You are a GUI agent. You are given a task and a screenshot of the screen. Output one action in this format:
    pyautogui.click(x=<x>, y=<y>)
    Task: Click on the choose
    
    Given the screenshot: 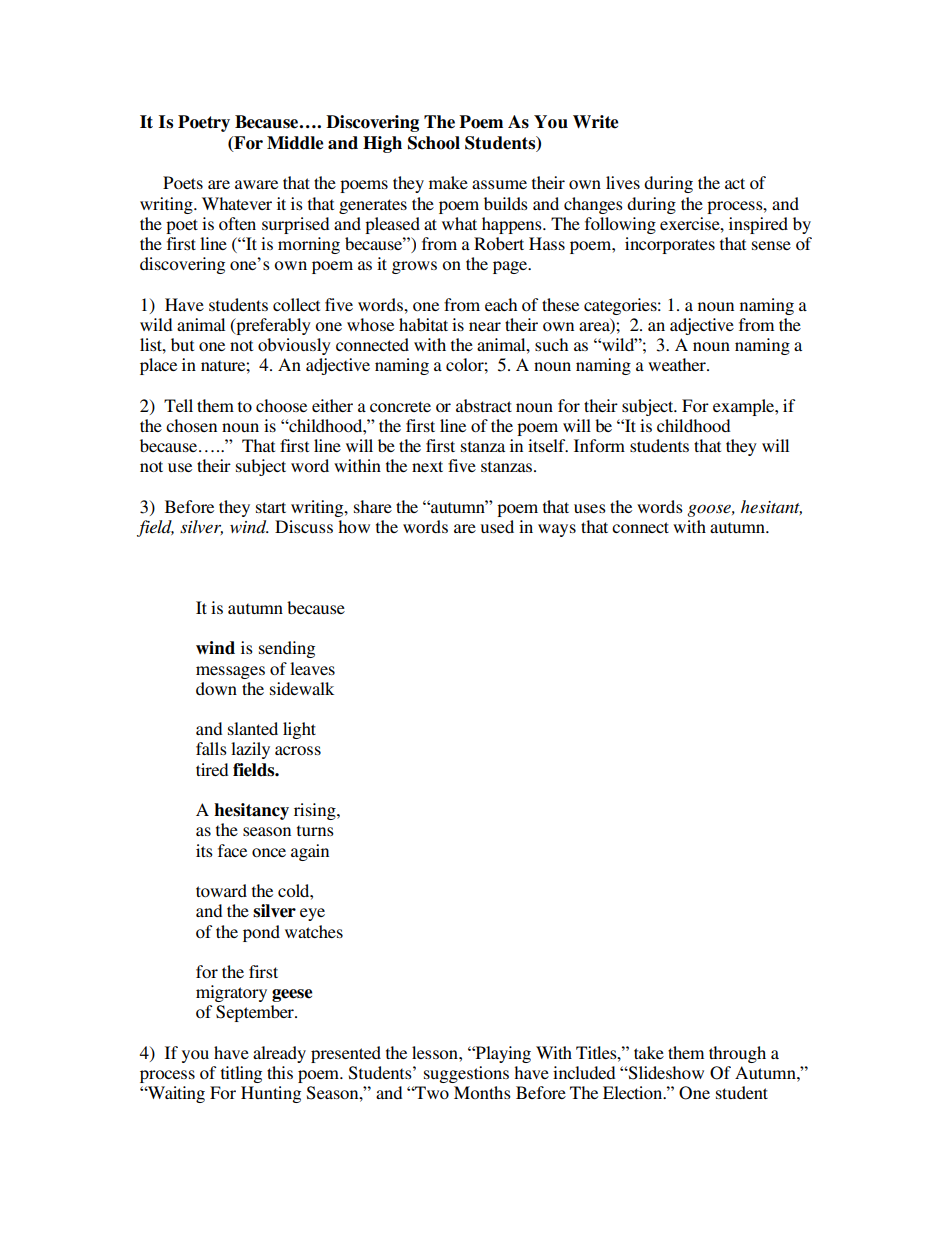 What is the action you would take?
    pyautogui.click(x=281, y=405)
